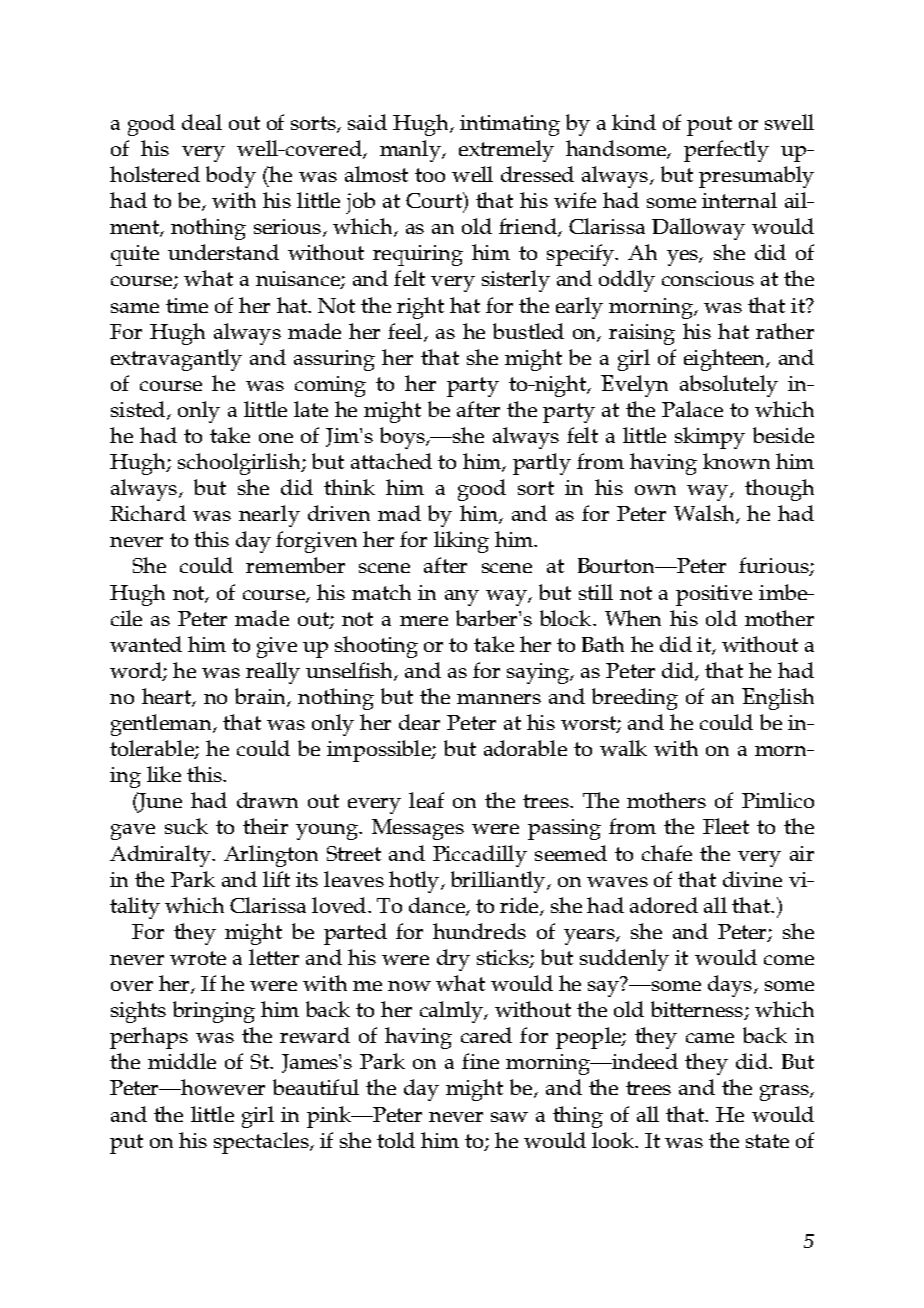 Image resolution: width=924 pixels, height=1308 pixels. I want to click on state, so click(767, 1141).
